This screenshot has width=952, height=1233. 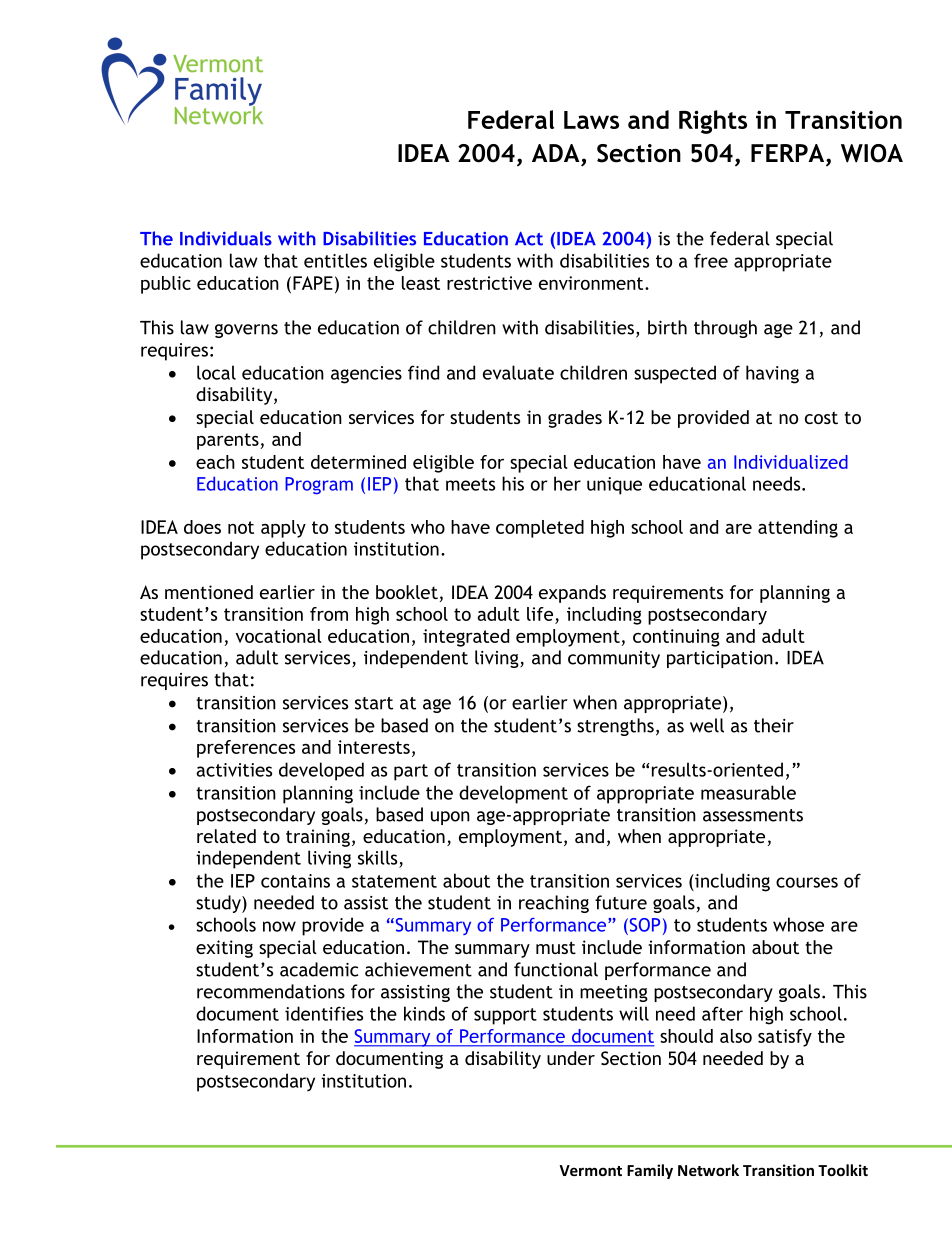 What do you see at coordinates (791, 462) in the screenshot?
I see `Individualized` at bounding box center [791, 462].
